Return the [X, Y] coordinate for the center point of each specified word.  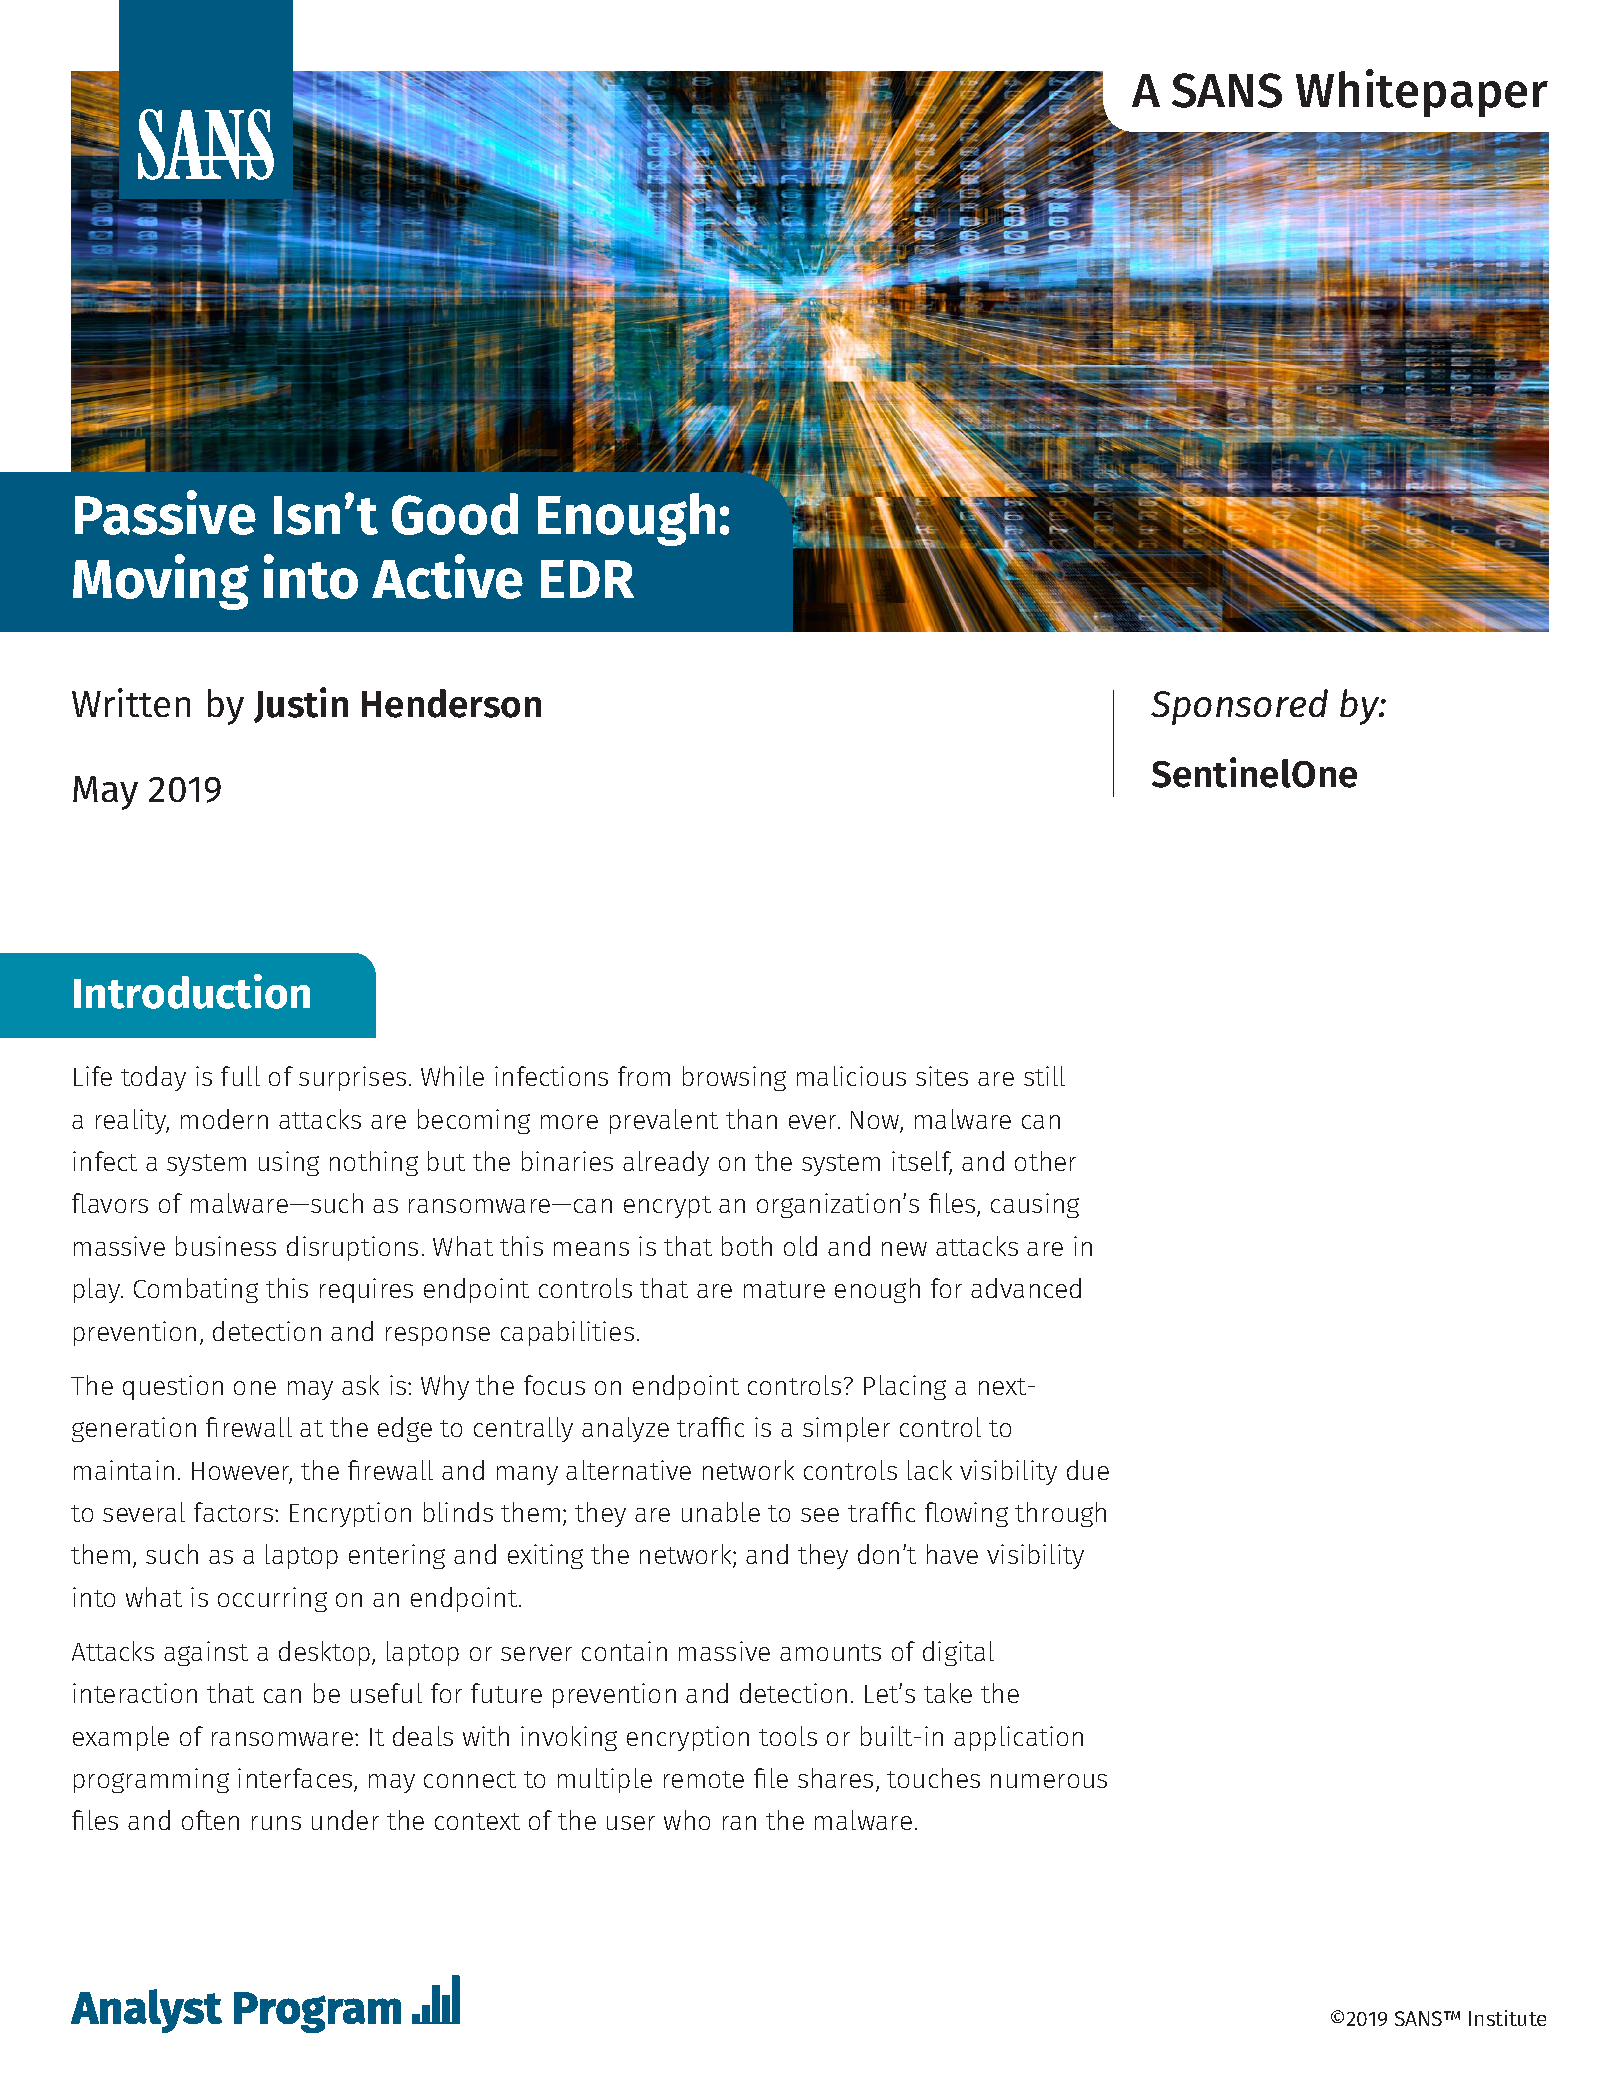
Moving [161, 582]
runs [276, 1823]
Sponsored [1239, 707]
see [820, 1515]
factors [235, 1512]
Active [447, 576]
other [1045, 1161]
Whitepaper [1422, 93]
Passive [165, 512]
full [240, 1076]
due [1088, 1470]
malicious [851, 1076]
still [1044, 1076]
